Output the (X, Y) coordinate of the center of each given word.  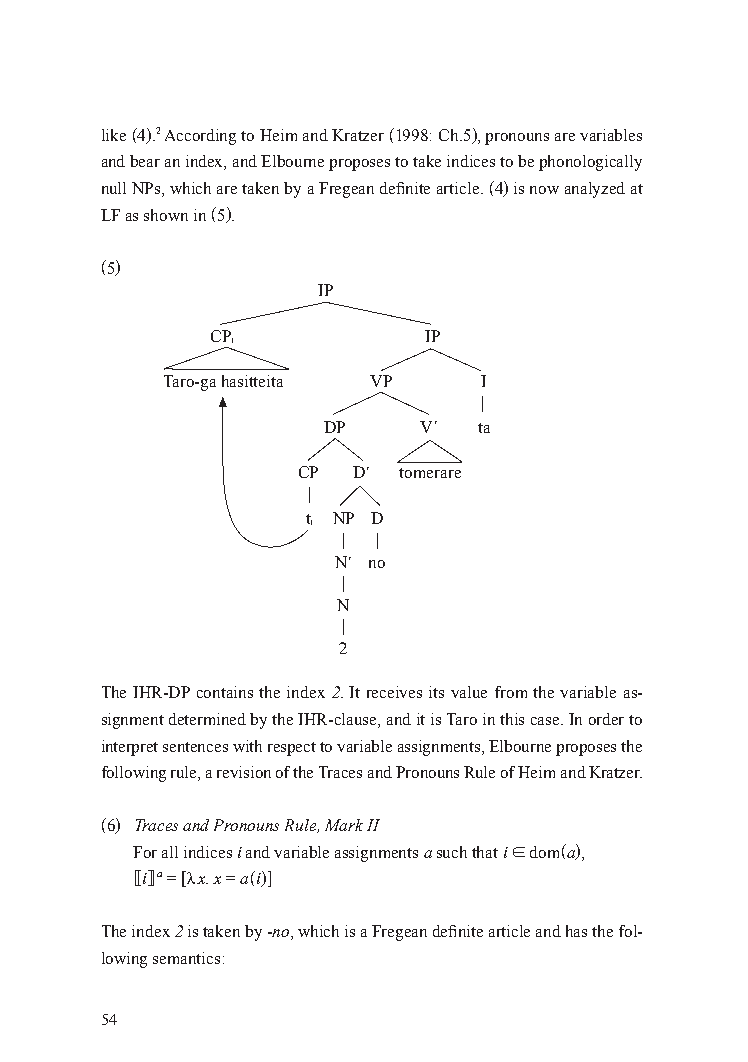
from (511, 692)
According (200, 137)
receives (394, 692)
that (485, 852)
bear (145, 161)
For (145, 852)
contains (225, 692)
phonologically (590, 163)
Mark (344, 825)
